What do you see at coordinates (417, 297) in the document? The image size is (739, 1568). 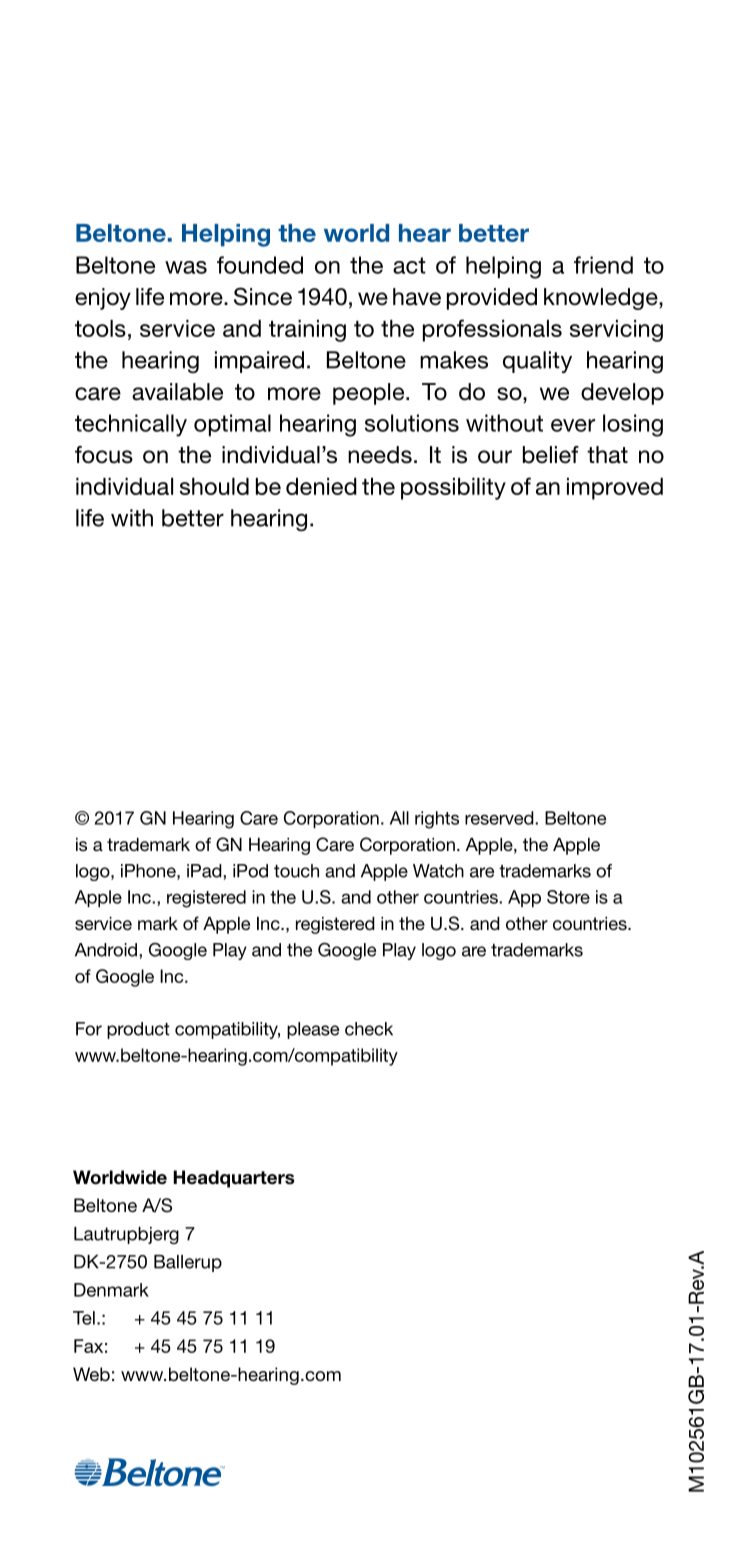 I see `have` at bounding box center [417, 297].
